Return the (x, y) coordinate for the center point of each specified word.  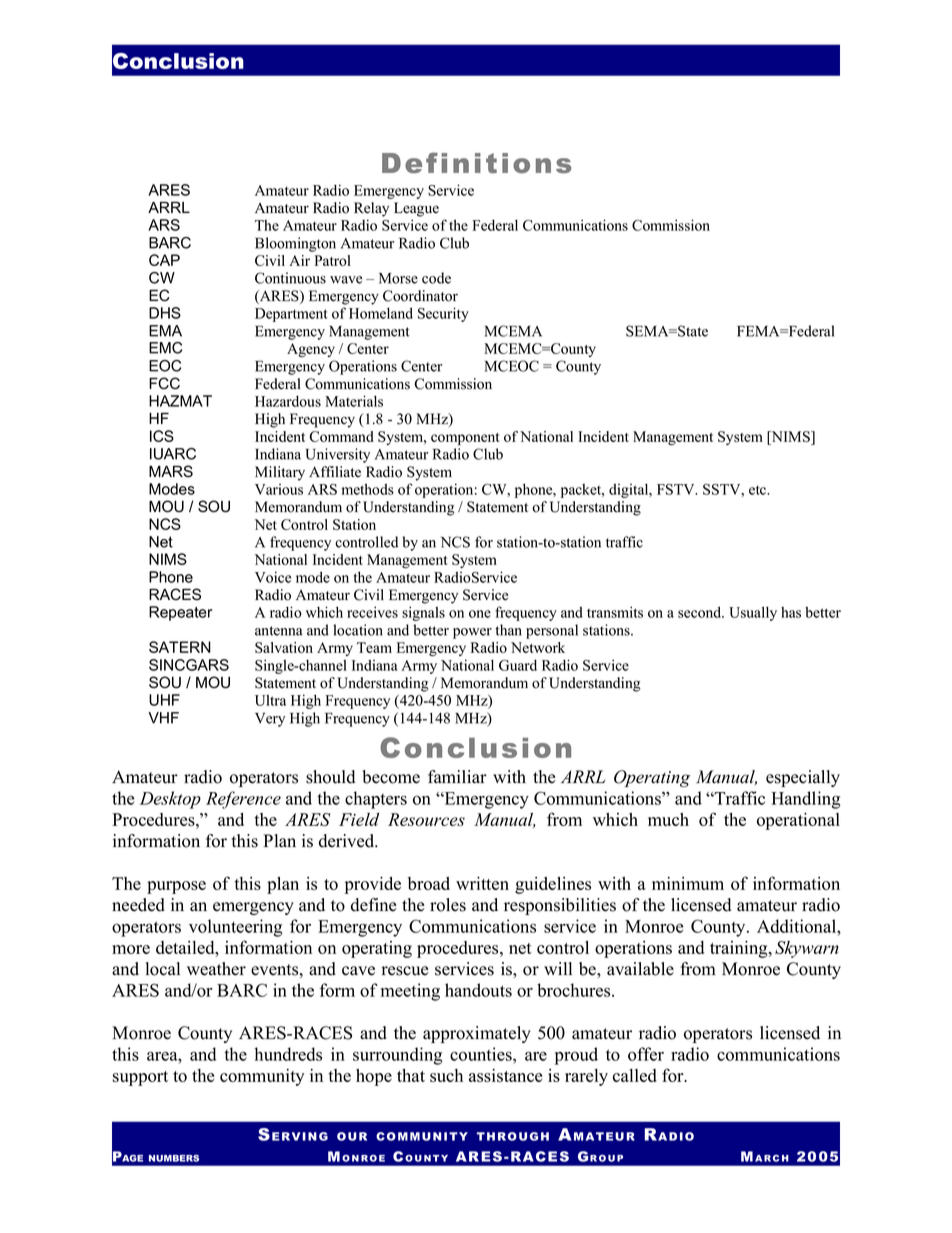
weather (216, 969)
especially (803, 778)
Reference (243, 800)
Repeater (180, 613)
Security (443, 314)
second (701, 612)
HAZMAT (180, 401)
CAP (164, 260)
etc (759, 490)
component (465, 439)
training (740, 949)
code (436, 278)
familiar (457, 776)
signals (423, 613)
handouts (478, 990)
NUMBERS (174, 1158)
